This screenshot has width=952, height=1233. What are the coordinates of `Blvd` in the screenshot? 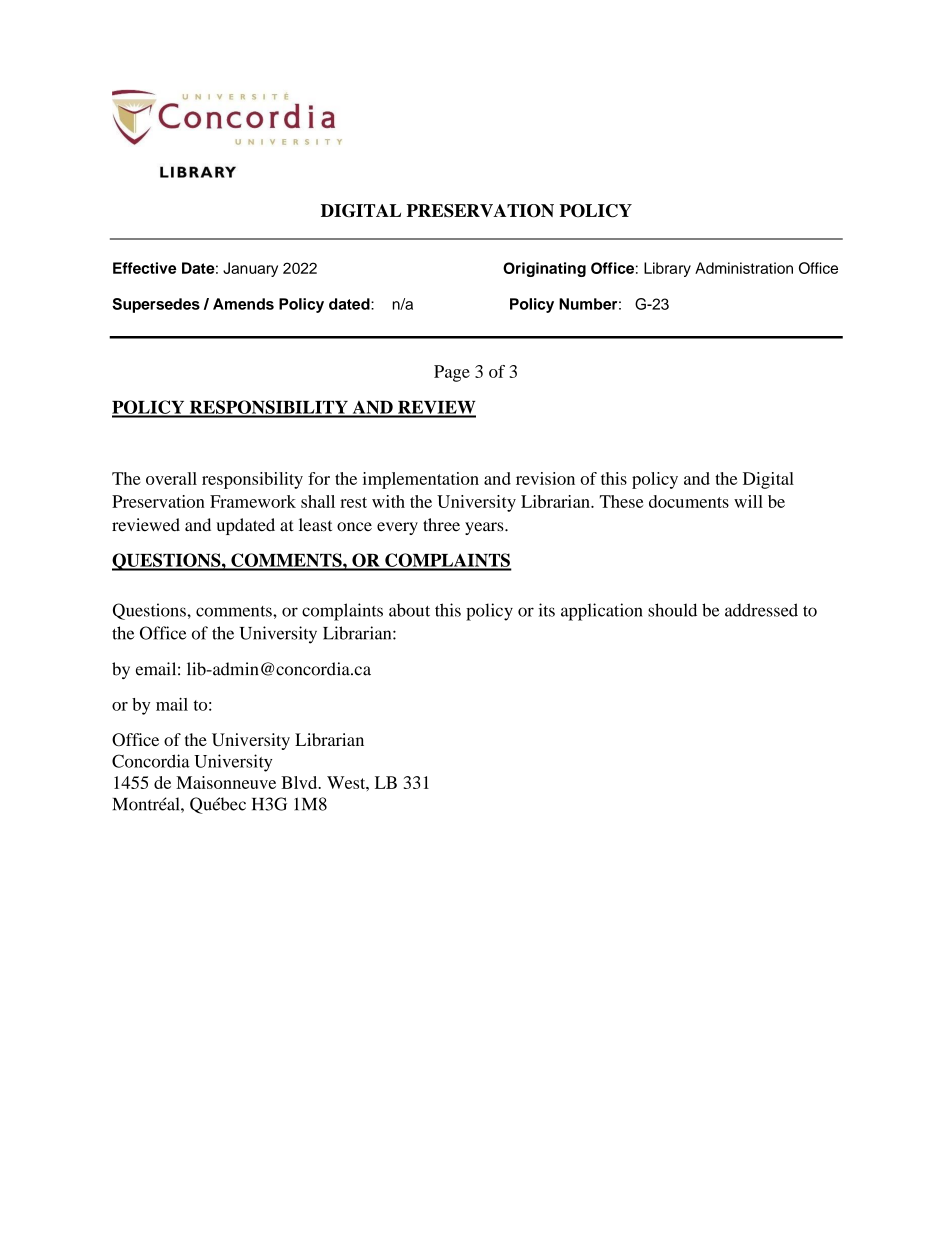 It's located at (300, 782).
